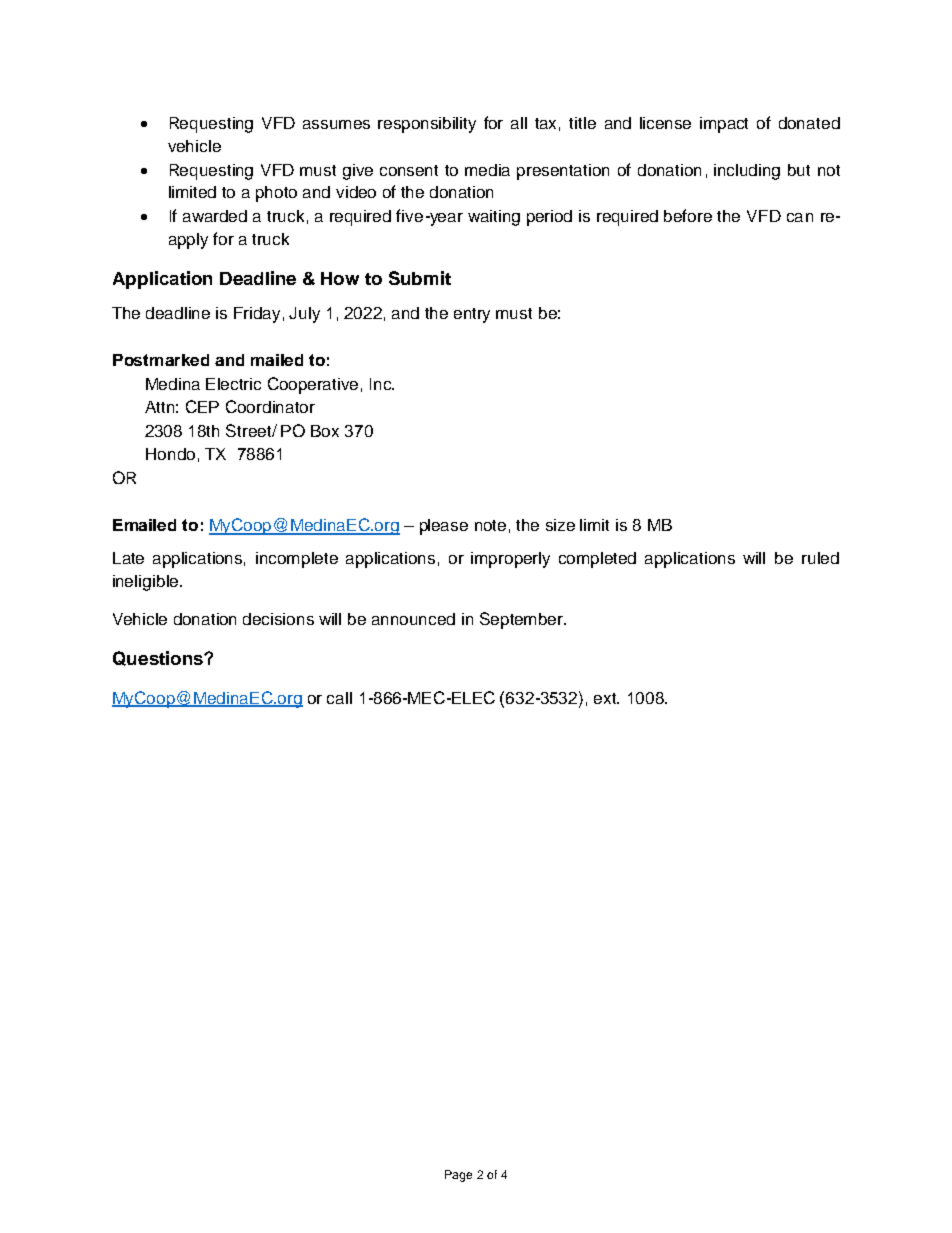 The width and height of the screenshot is (952, 1233). I want to click on media, so click(487, 170).
